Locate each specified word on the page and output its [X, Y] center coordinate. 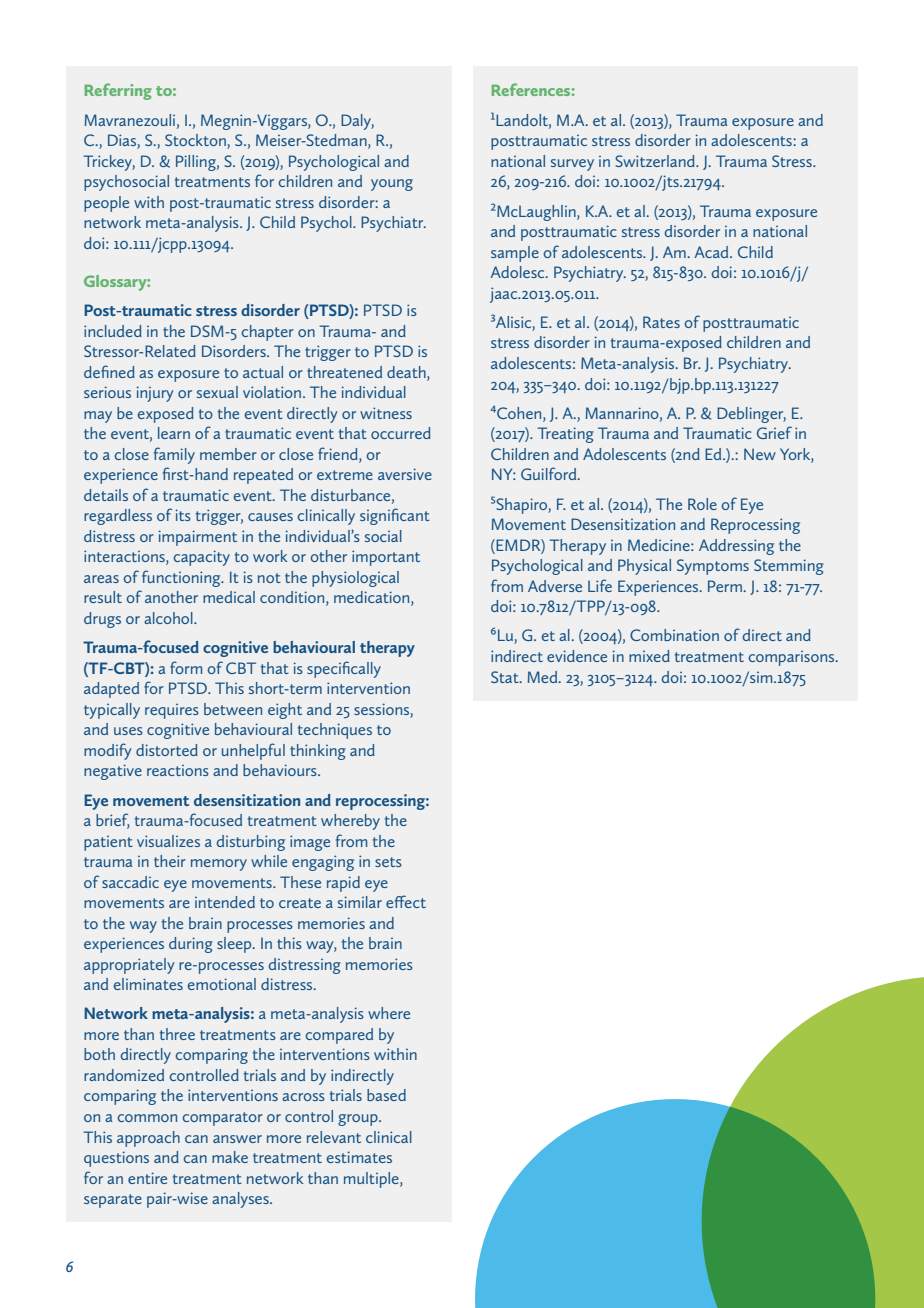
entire [147, 1178]
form [186, 667]
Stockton [196, 141]
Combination [674, 635]
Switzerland [656, 161]
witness [386, 413]
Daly [357, 122]
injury [155, 394]
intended [225, 902]
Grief [774, 432]
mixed [649, 656]
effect [406, 901]
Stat [506, 677]
